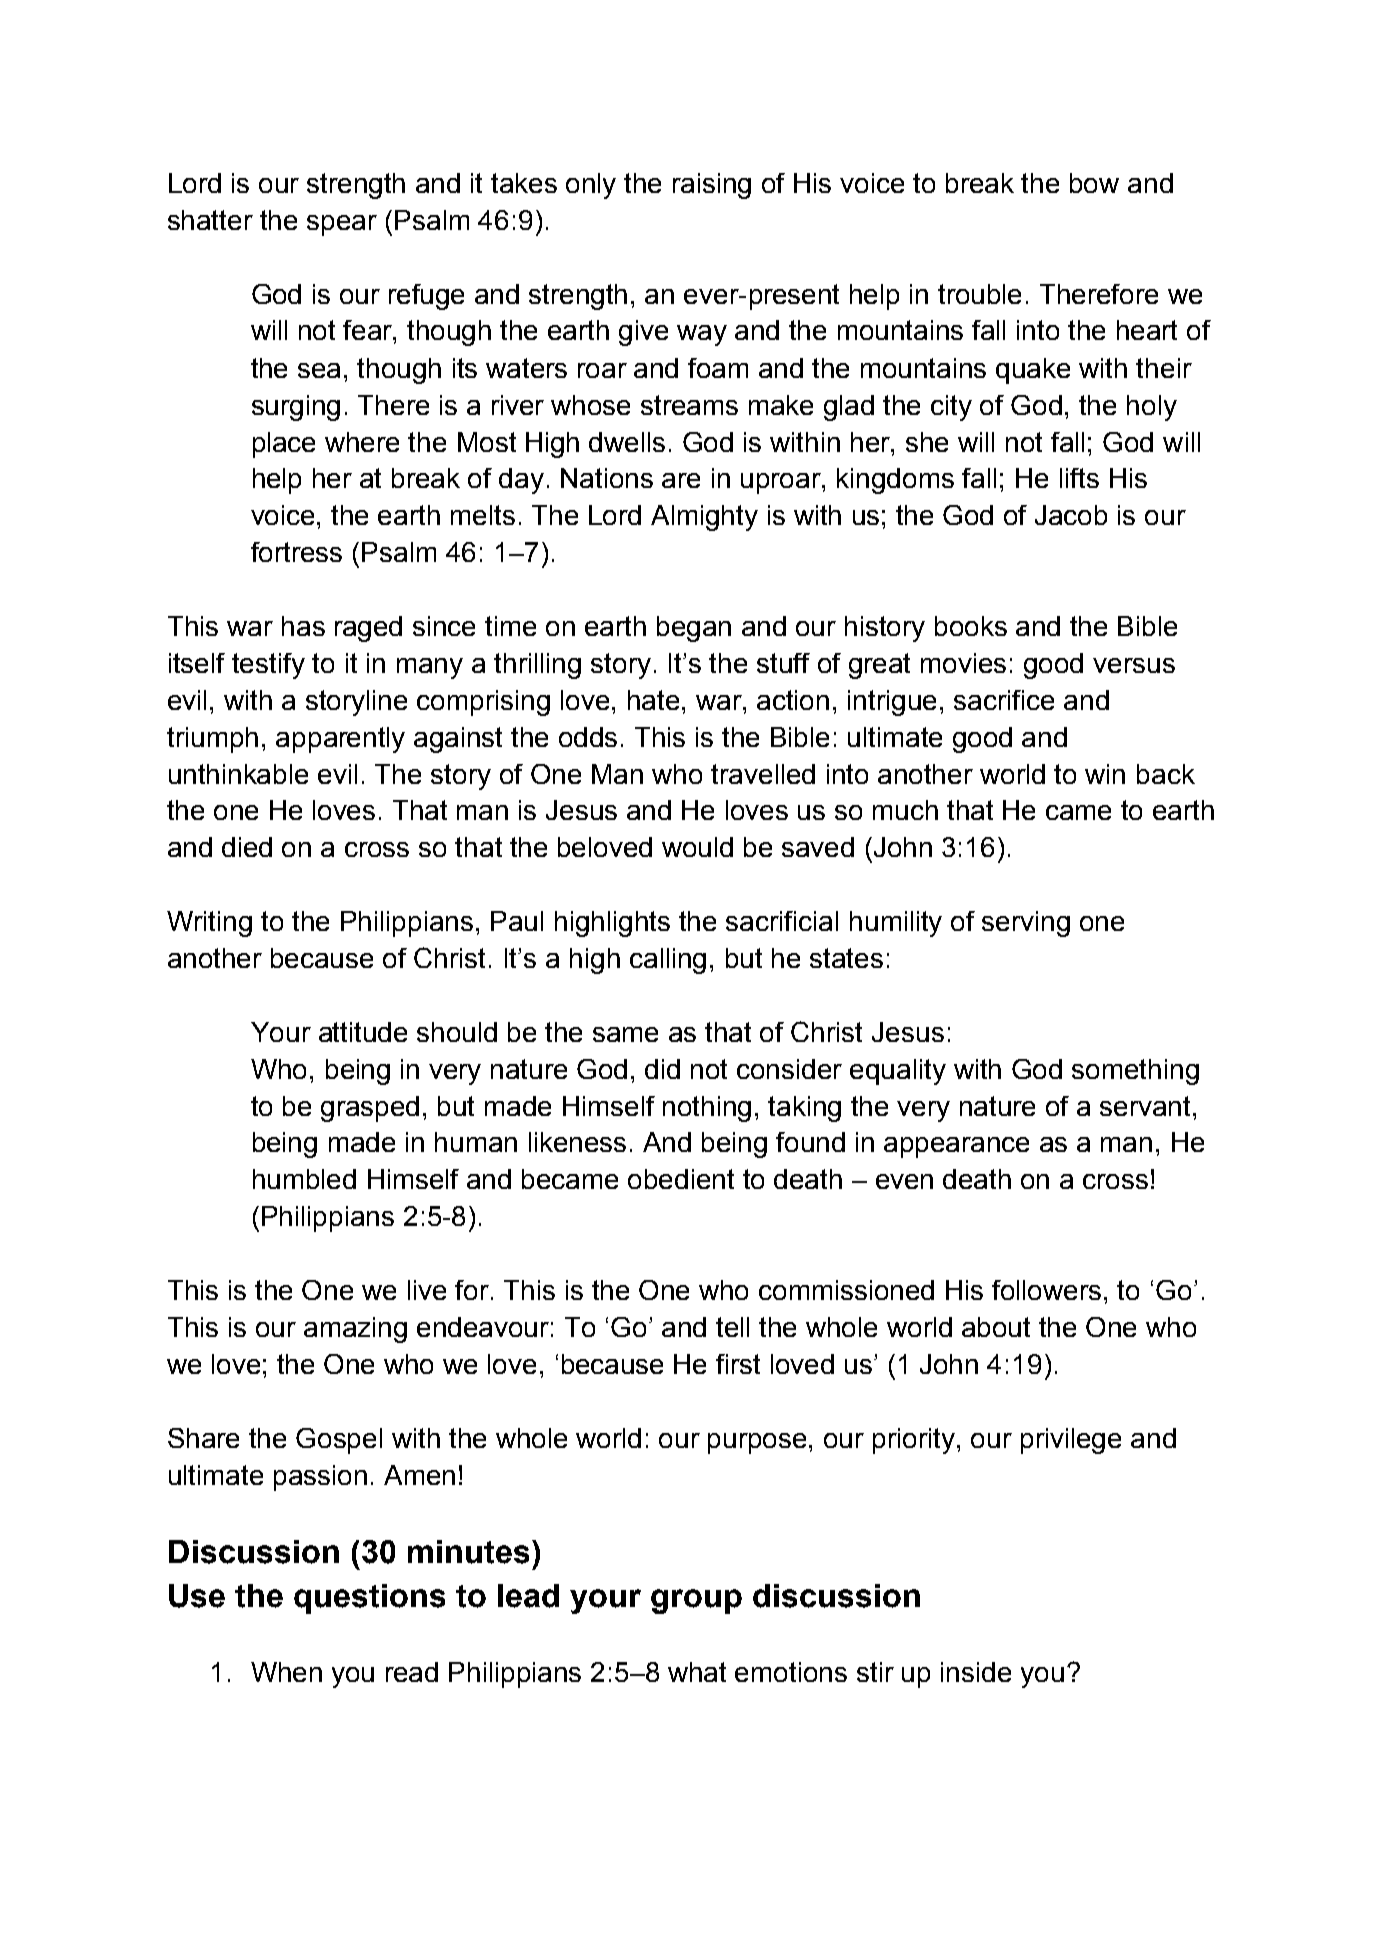 Image resolution: width=1384 pixels, height=1958 pixels. I want to click on humbled, so click(304, 1179).
